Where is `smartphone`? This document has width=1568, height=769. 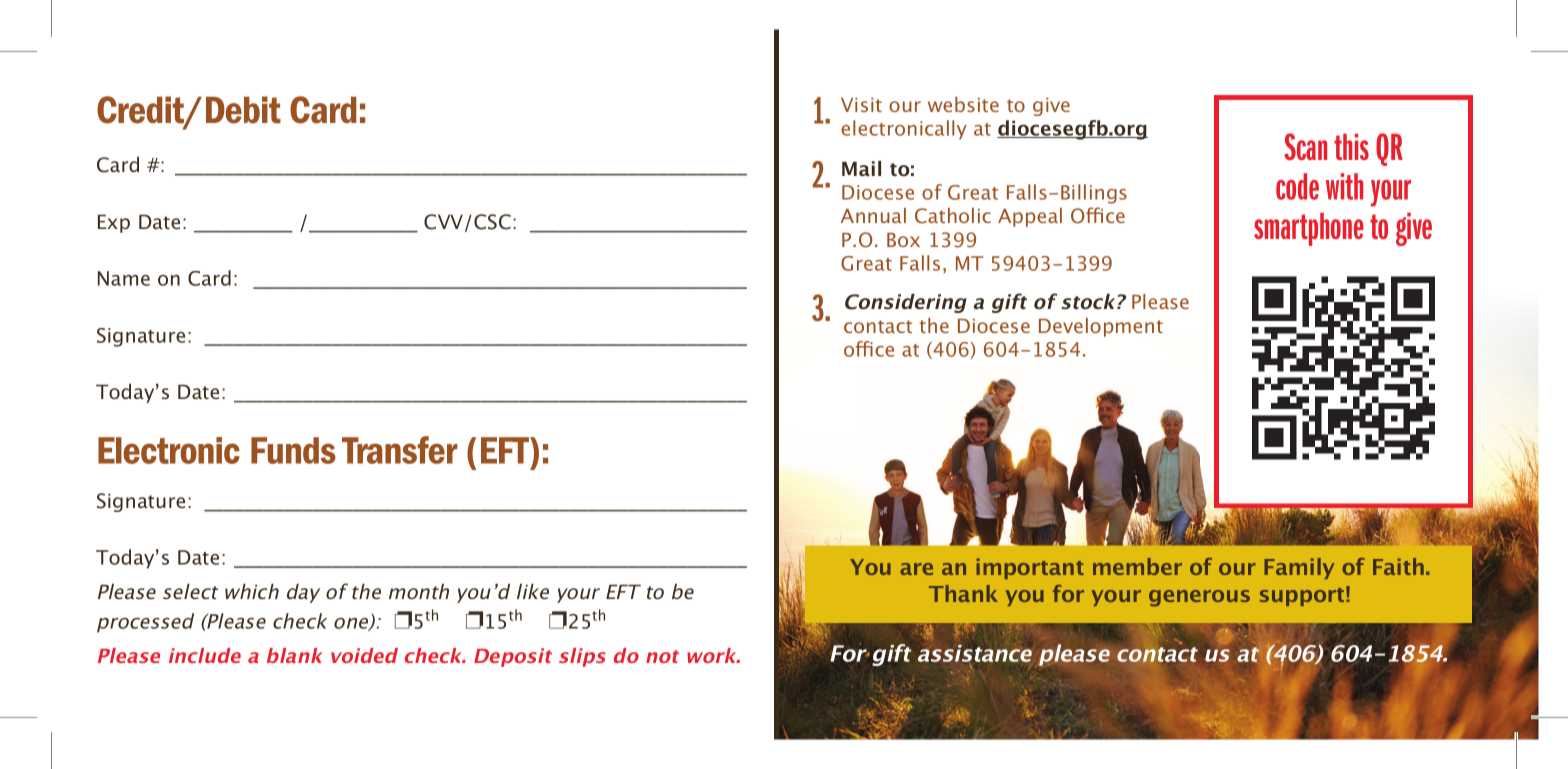 smartphone is located at coordinates (1309, 229).
